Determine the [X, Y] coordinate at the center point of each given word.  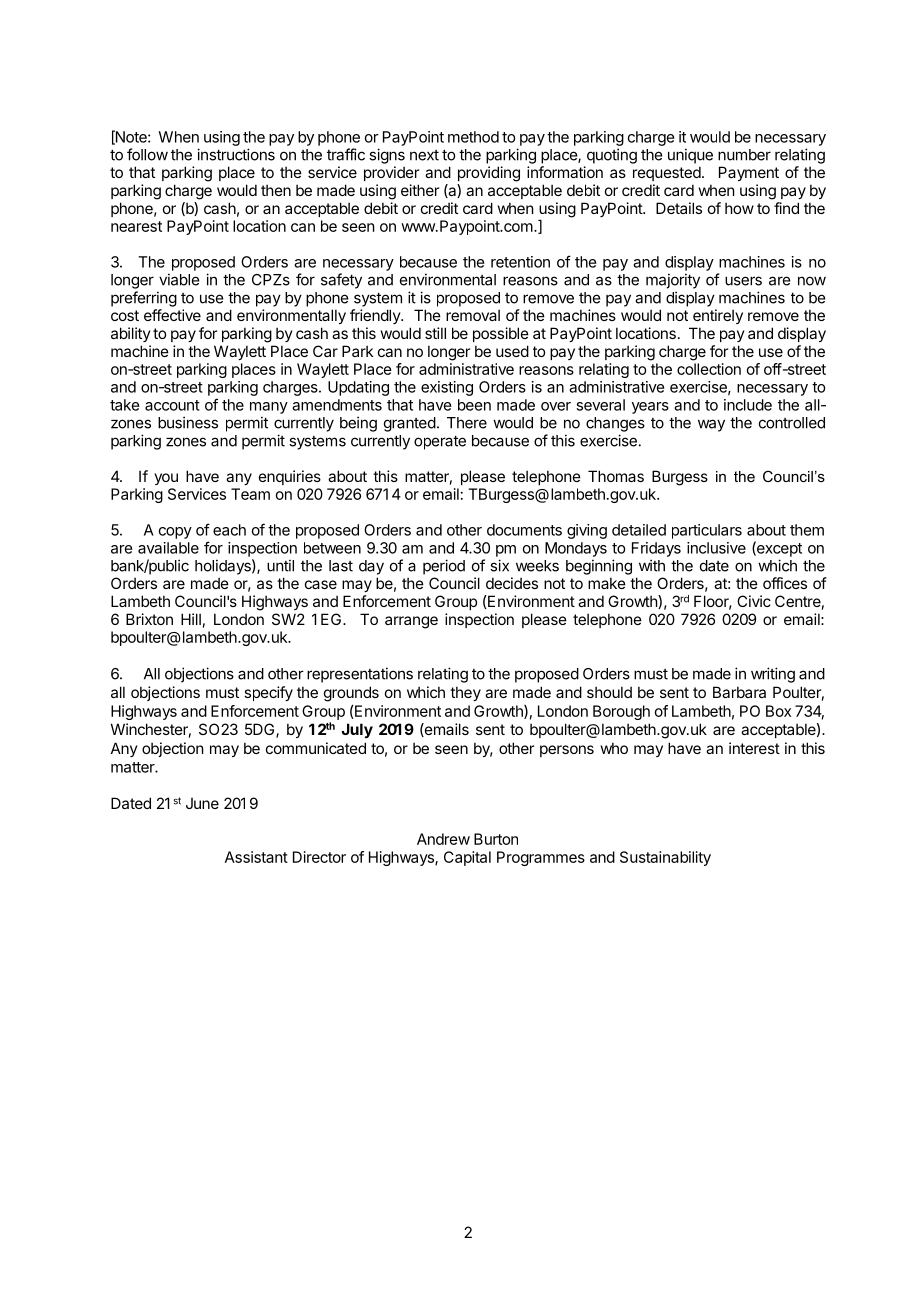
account [172, 405]
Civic [754, 601]
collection [709, 369]
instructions [236, 154]
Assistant [256, 857]
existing [447, 388]
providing [489, 174]
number [744, 155]
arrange [411, 622]
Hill [191, 619]
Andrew [443, 839]
